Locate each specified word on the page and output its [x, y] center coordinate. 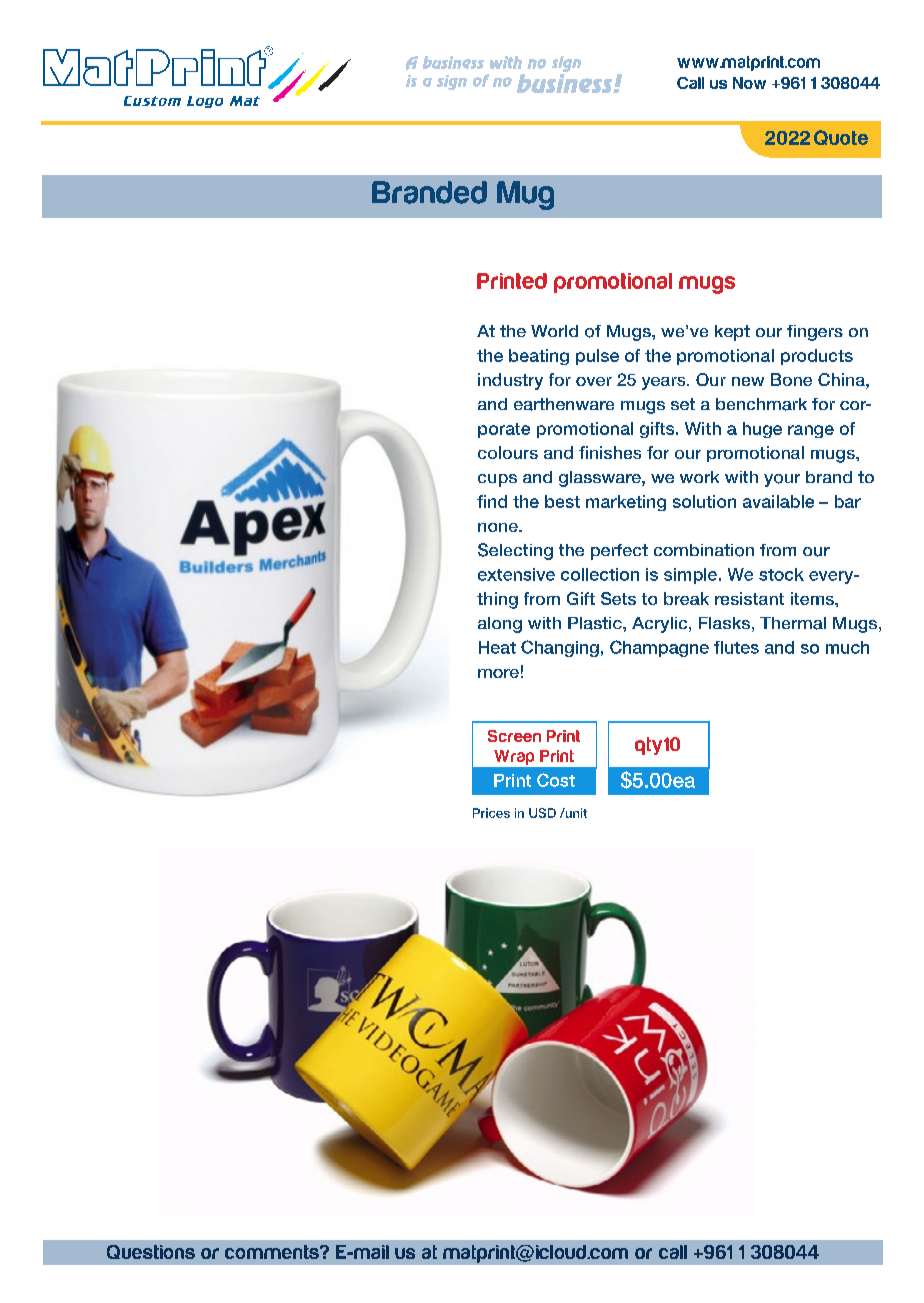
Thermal [793, 623]
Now [749, 83]
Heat [497, 647]
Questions [151, 1252]
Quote [841, 137]
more [498, 673]
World [554, 331]
